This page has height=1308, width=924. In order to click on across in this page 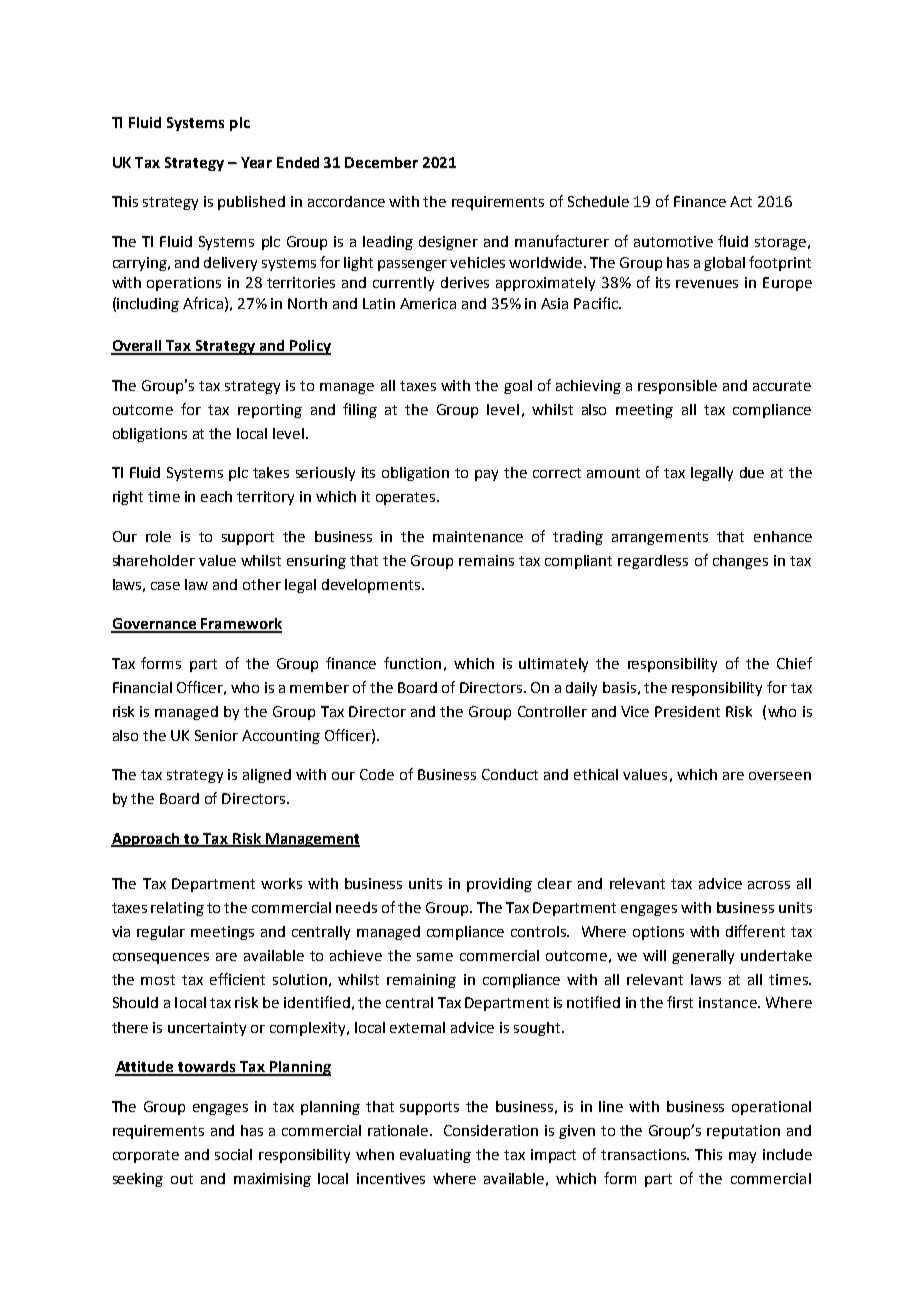, I will do `click(769, 885)`.
